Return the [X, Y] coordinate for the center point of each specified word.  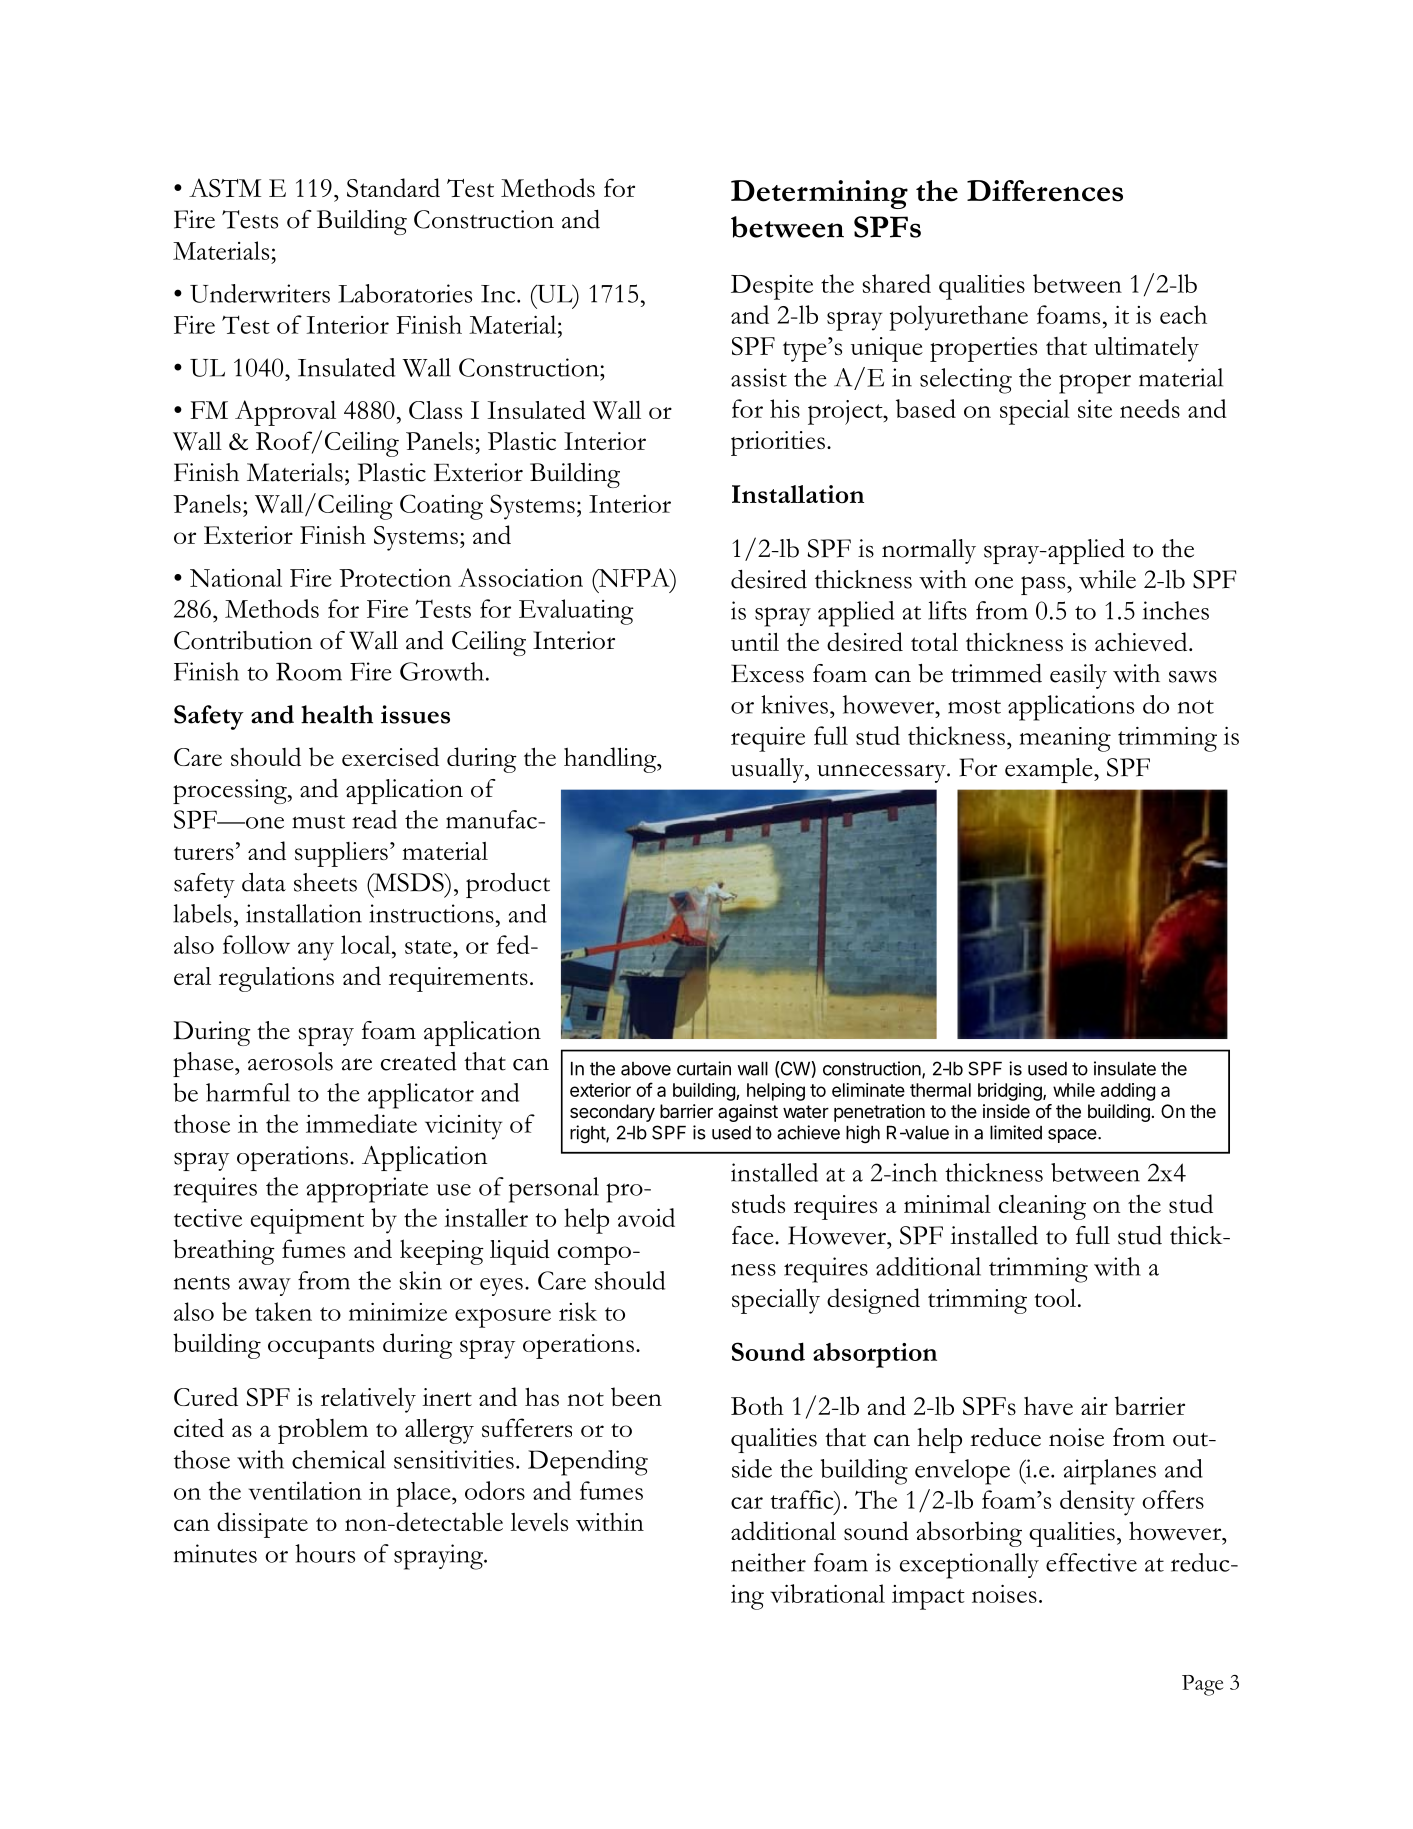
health [337, 714]
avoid [646, 1217]
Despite [772, 287]
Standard [393, 187]
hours [325, 1553]
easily [1078, 676]
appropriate [367, 1190]
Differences [1045, 191]
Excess [767, 673]
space [1073, 1136]
